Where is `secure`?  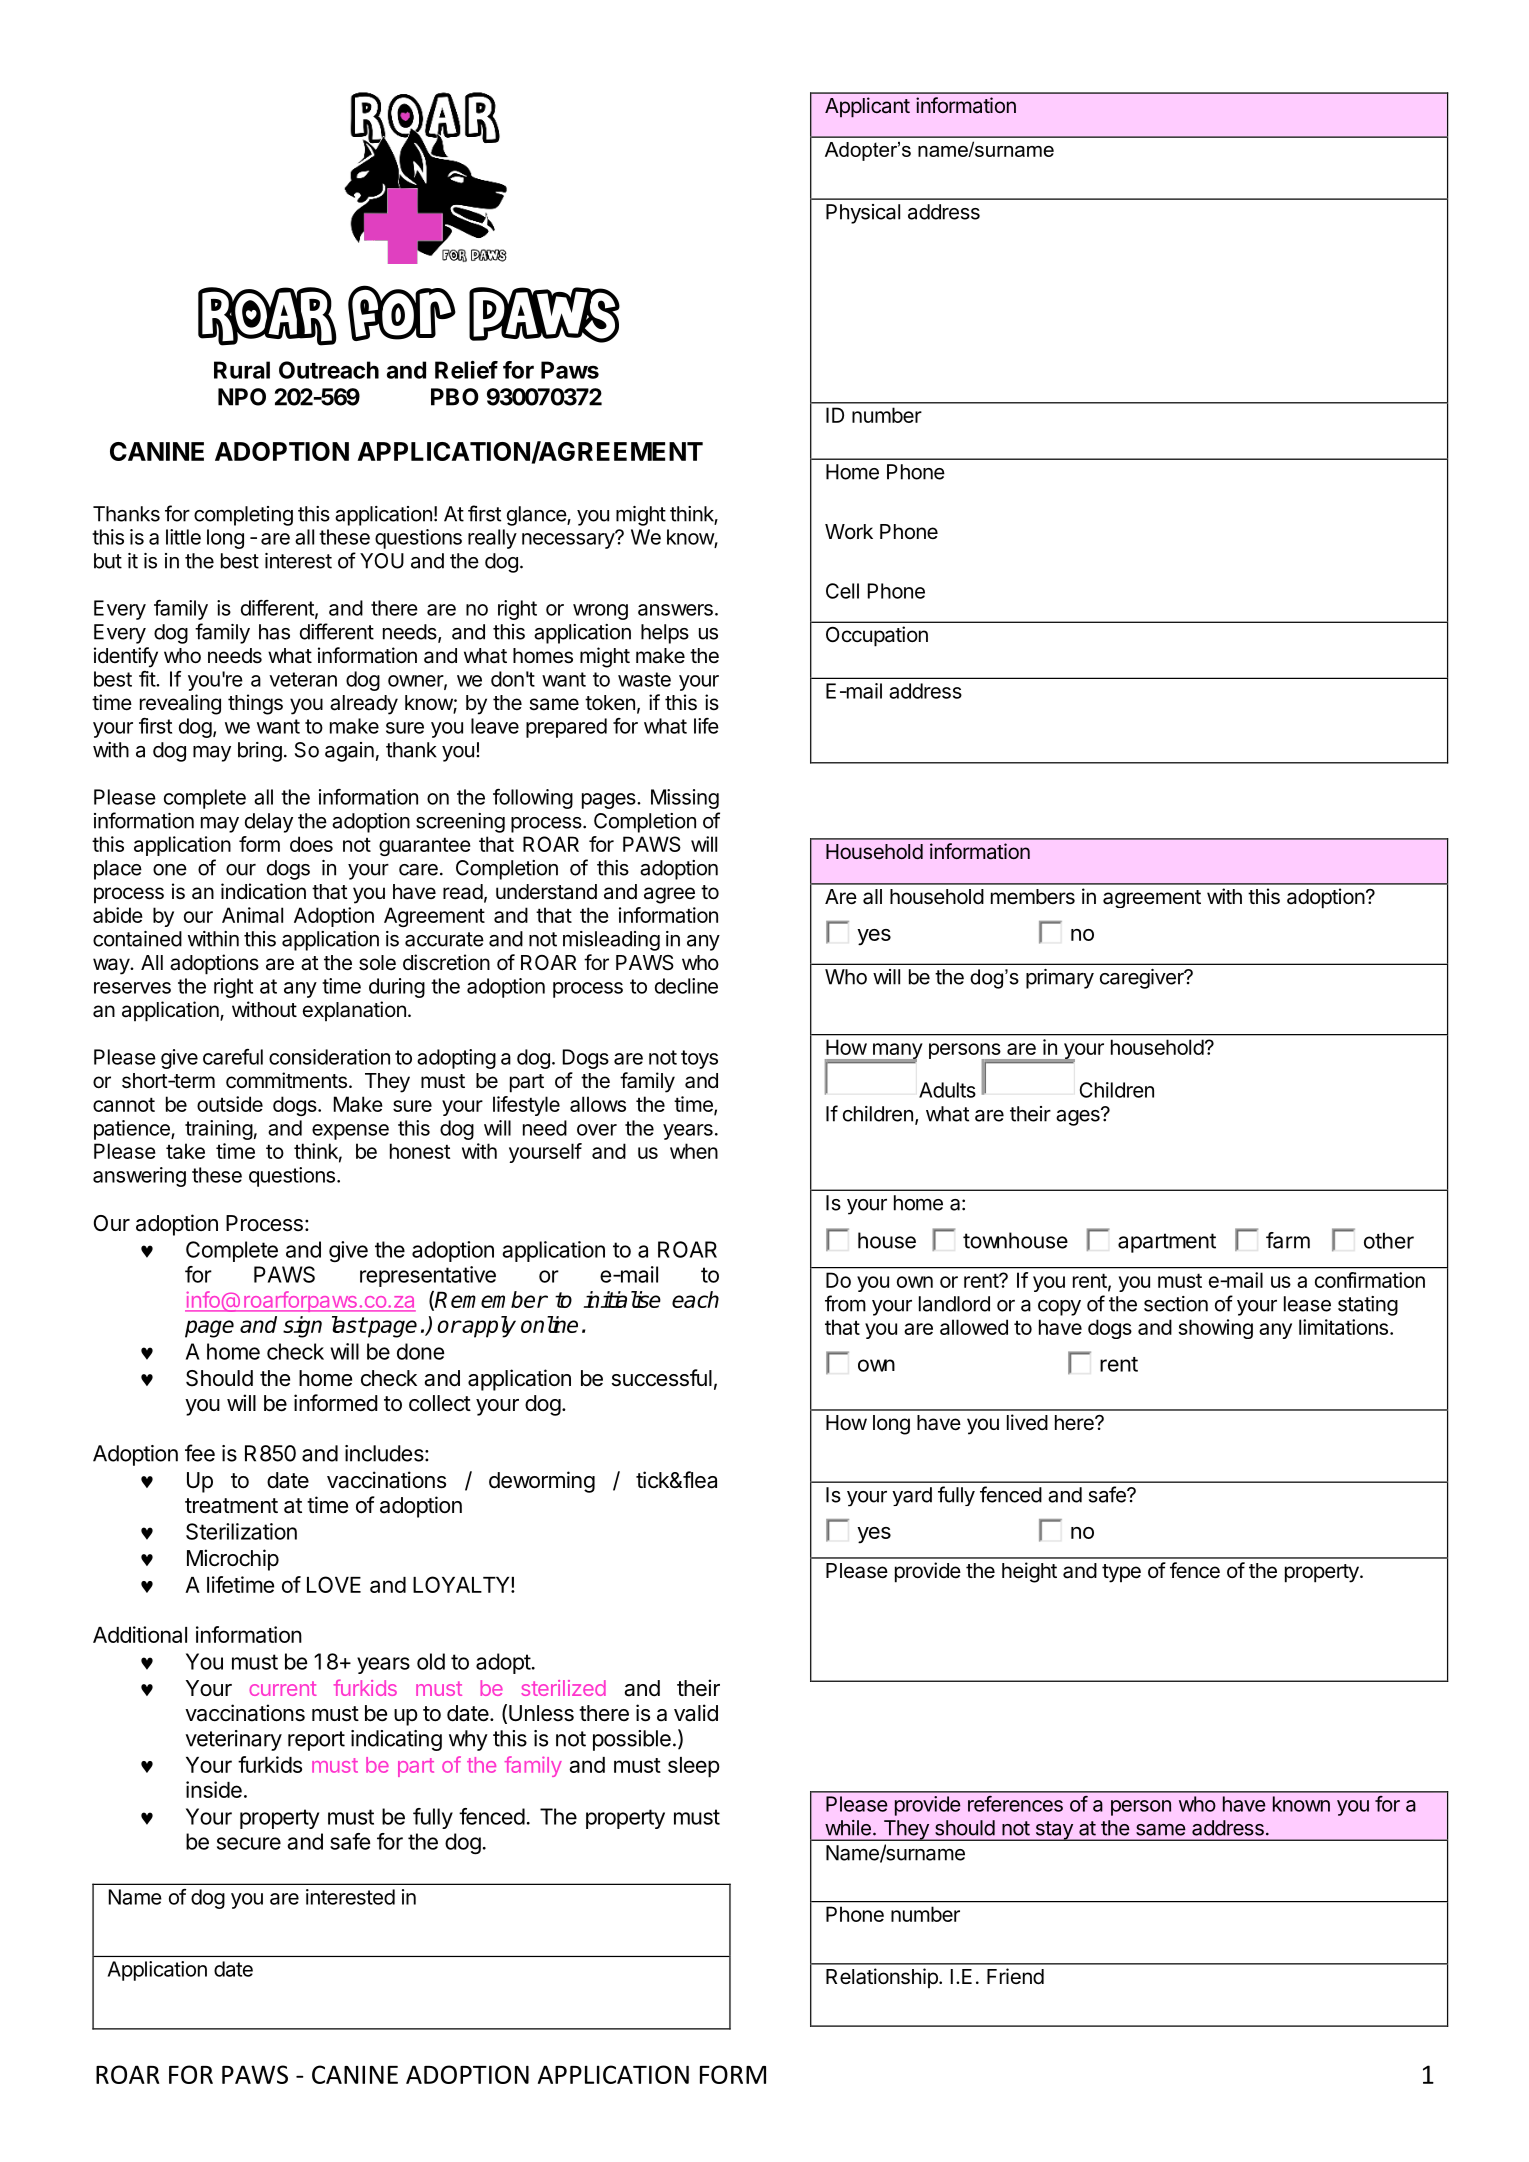 secure is located at coordinates (249, 1843).
